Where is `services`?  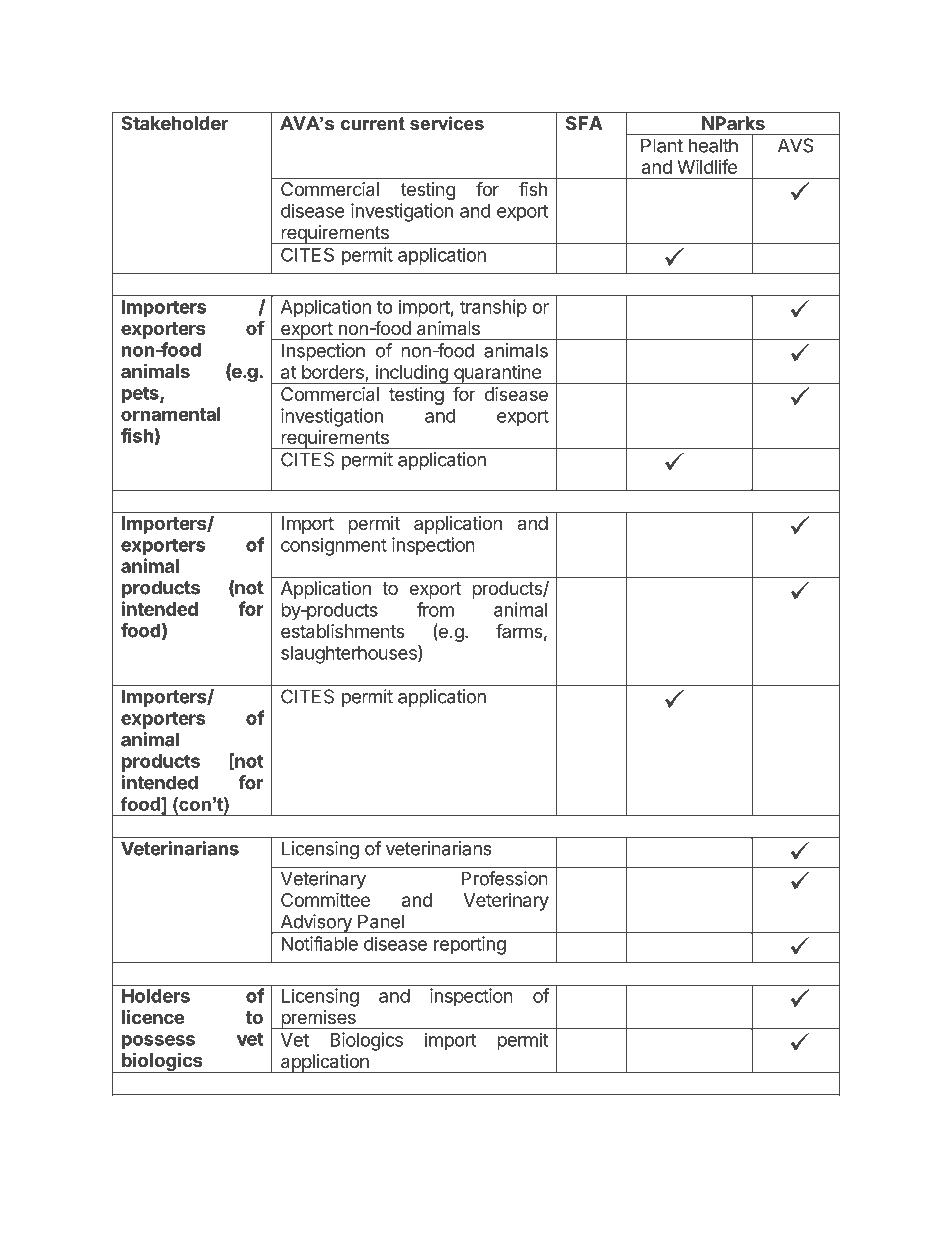
services is located at coordinates (447, 123).
